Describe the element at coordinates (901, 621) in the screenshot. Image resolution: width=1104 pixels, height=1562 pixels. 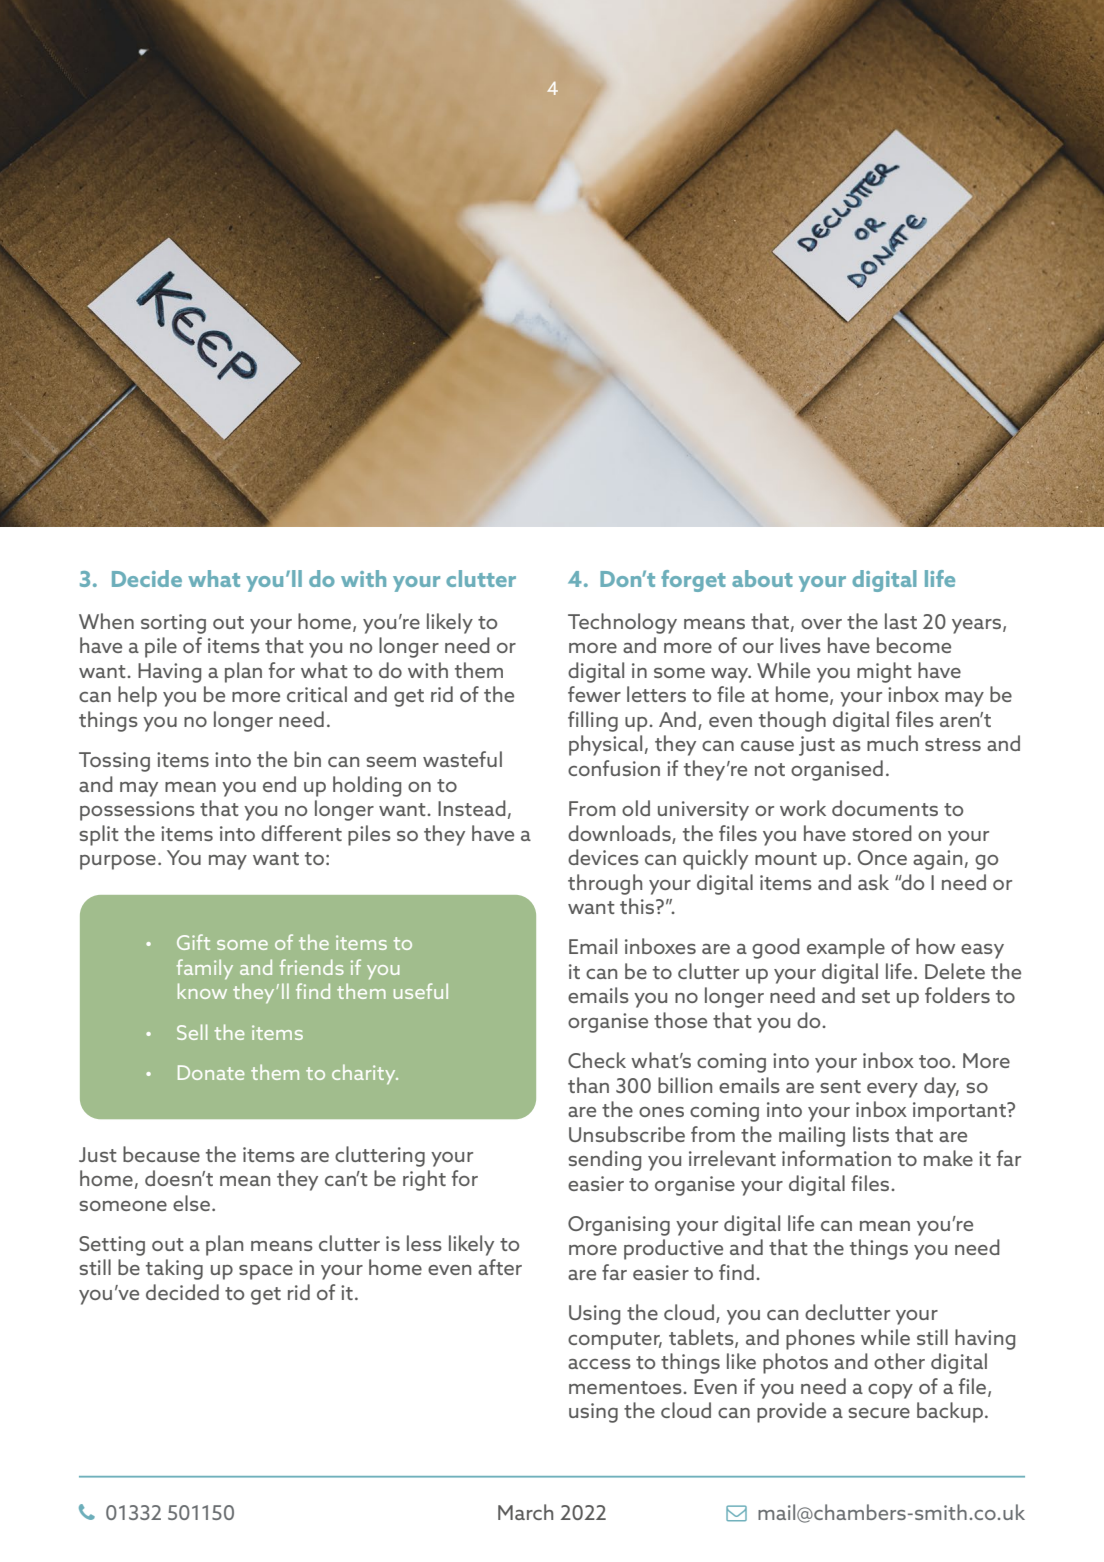
I see `last` at that location.
